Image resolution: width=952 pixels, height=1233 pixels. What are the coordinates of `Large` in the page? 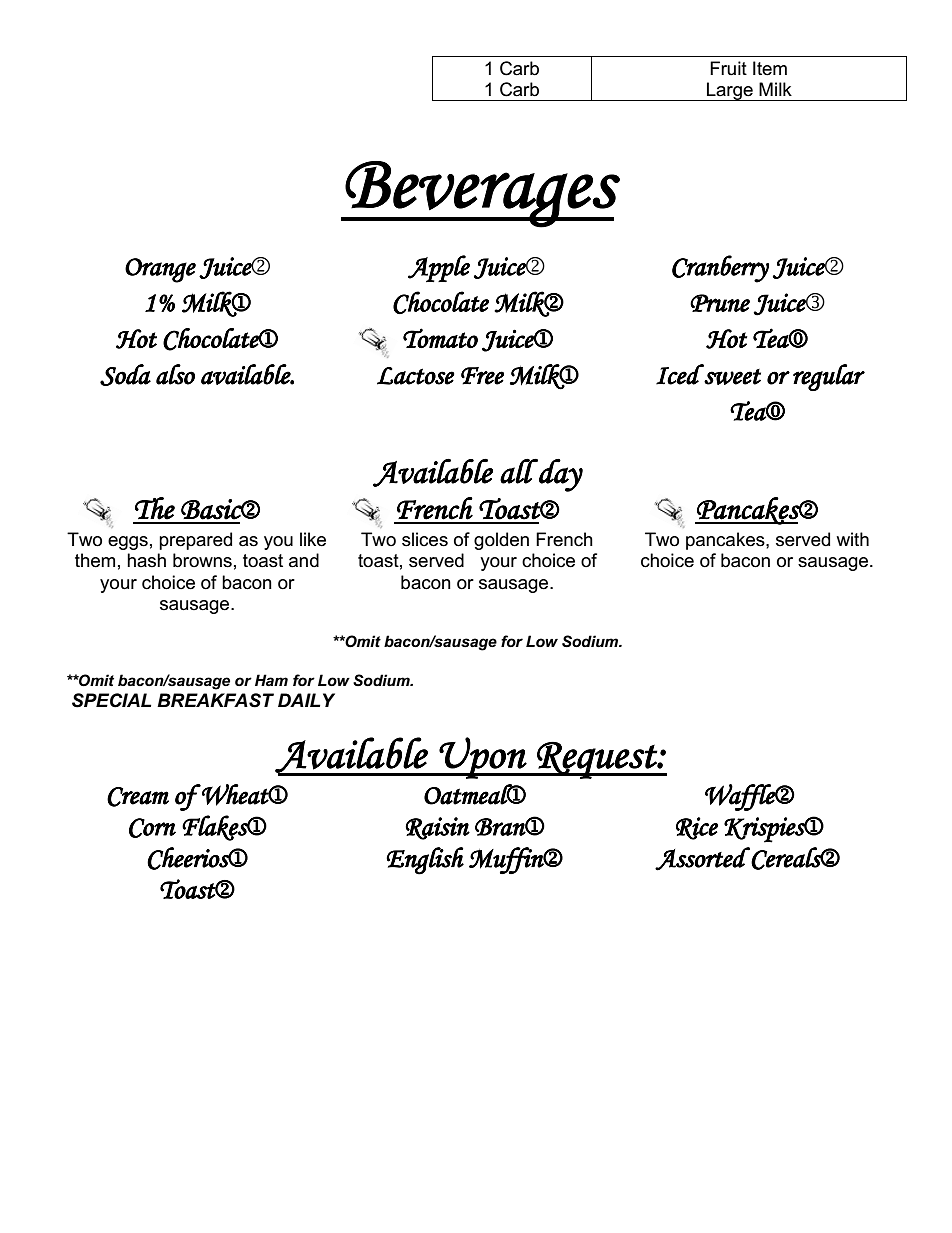 It's located at (730, 91).
